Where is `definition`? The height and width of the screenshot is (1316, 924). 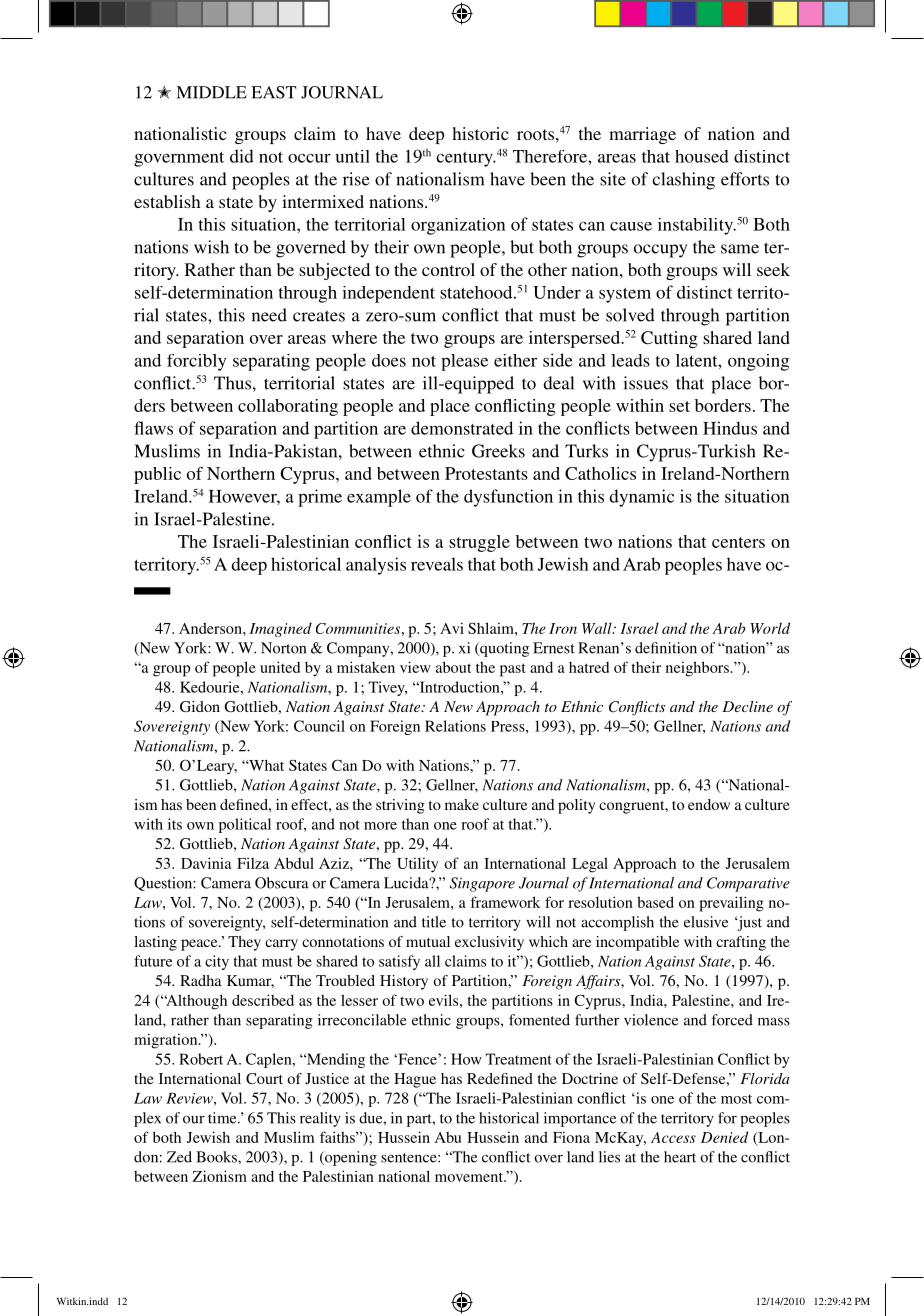
definition is located at coordinates (666, 648).
